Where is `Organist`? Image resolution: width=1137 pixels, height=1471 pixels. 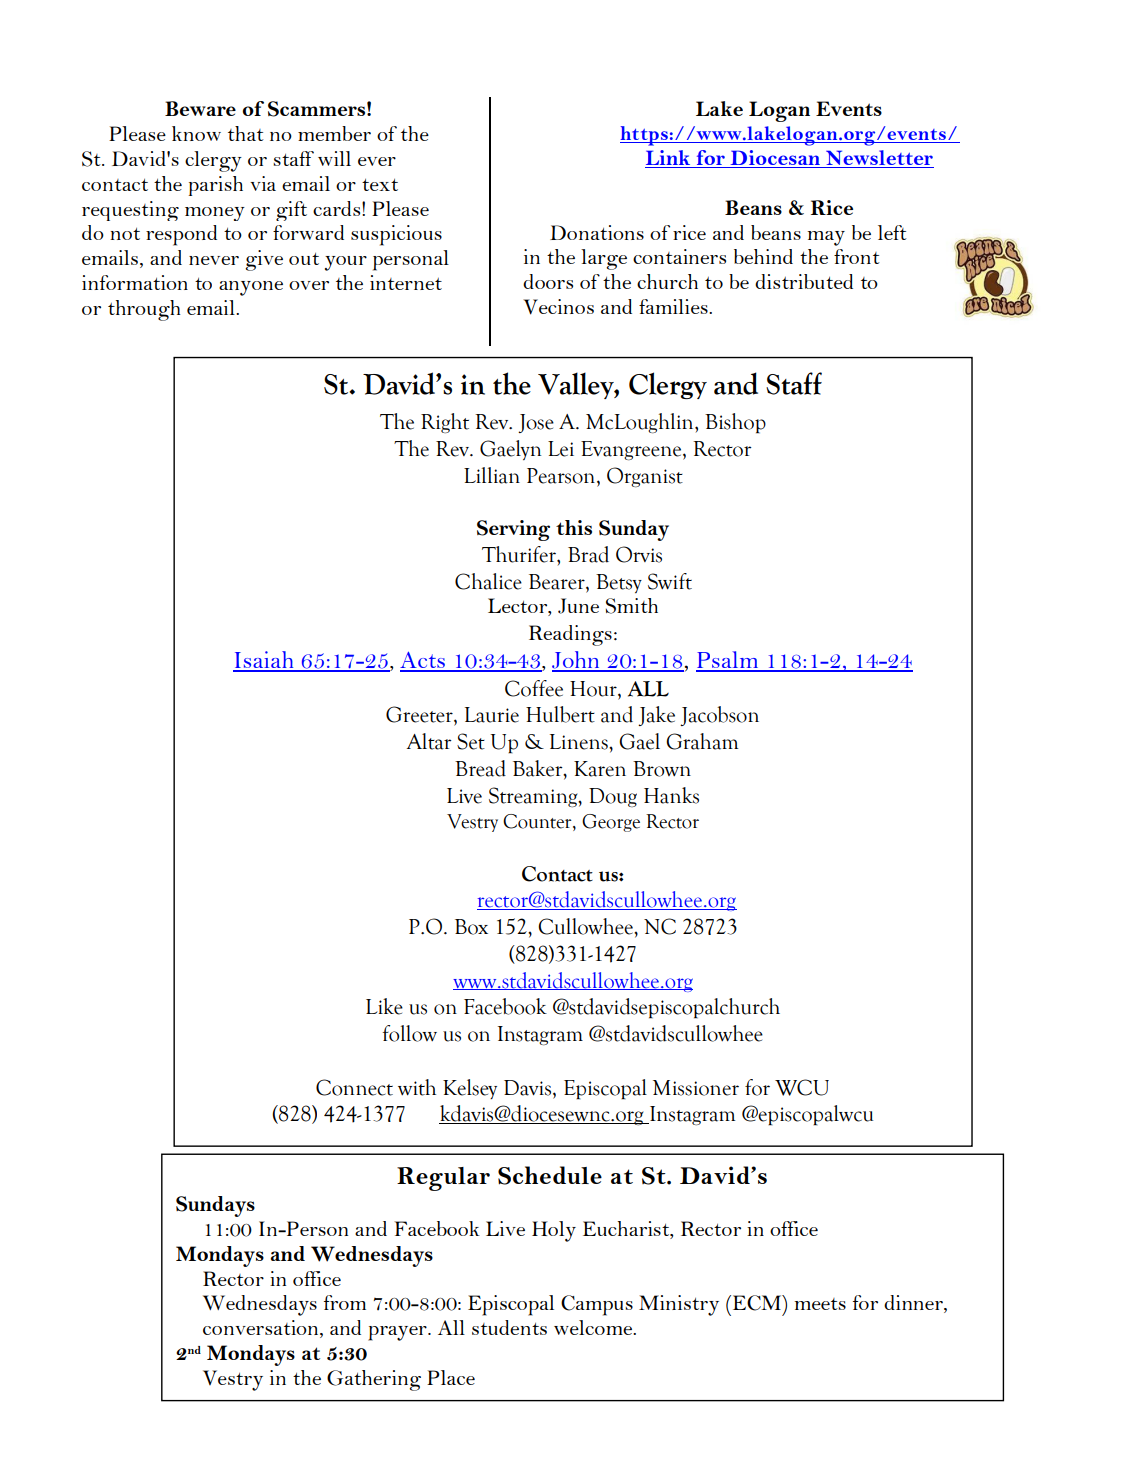
Organist is located at coordinates (645, 477).
